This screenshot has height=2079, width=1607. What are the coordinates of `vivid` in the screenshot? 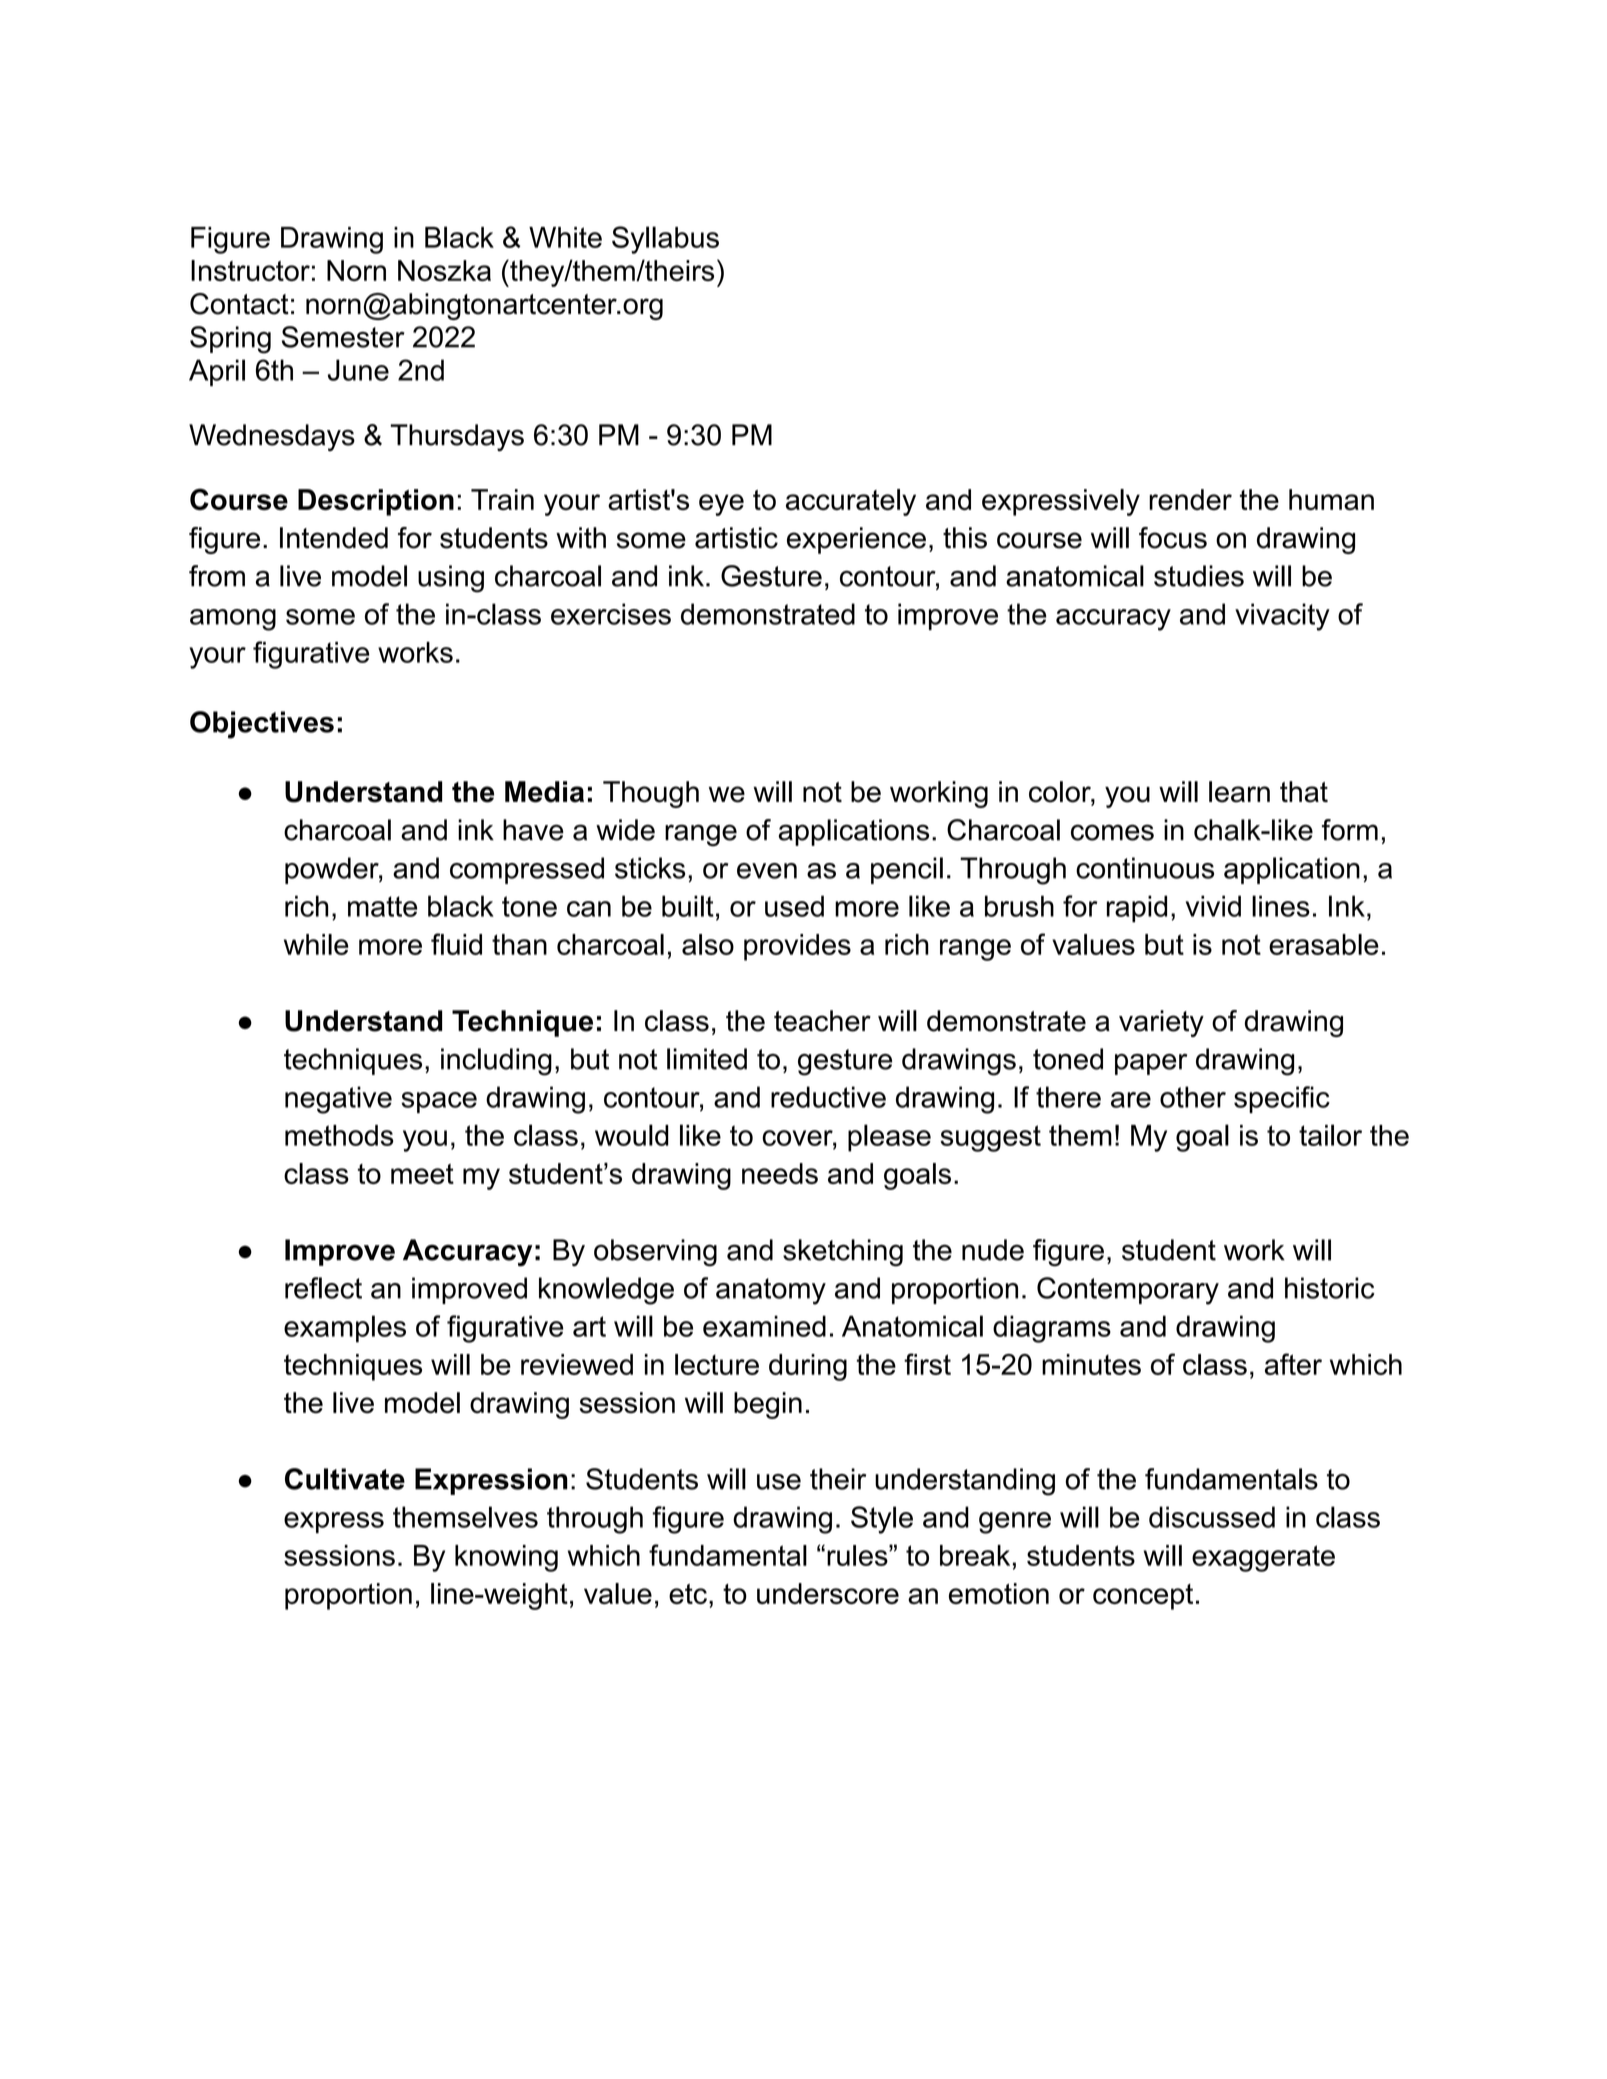 It's located at (1213, 906).
